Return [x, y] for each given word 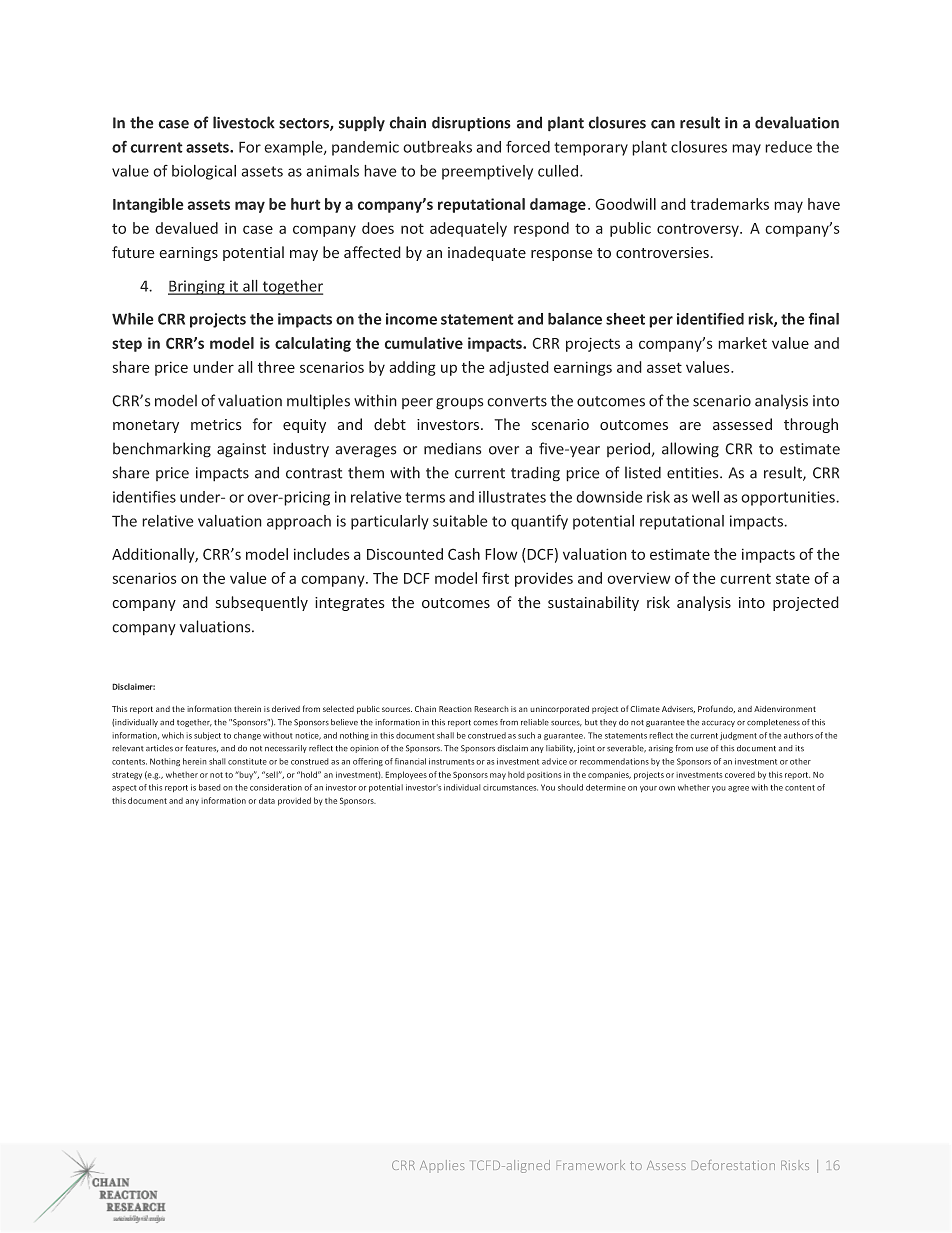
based [210, 787]
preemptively [487, 172]
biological [204, 172]
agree [738, 789]
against [241, 450]
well [705, 497]
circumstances [510, 787]
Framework [591, 1165]
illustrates [512, 497]
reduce [788, 147]
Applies [442, 1165]
